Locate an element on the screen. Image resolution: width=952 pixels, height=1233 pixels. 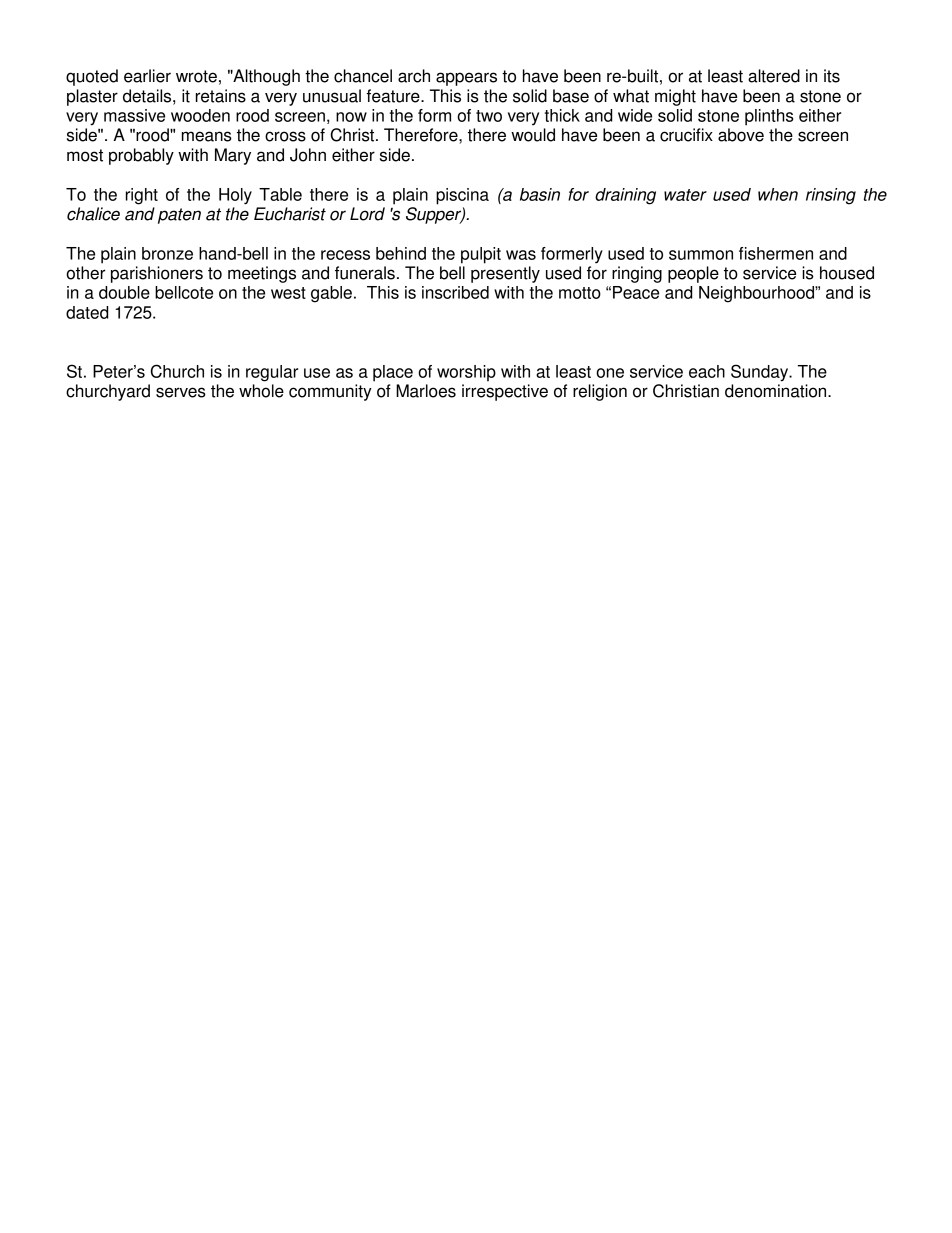
serves is located at coordinates (181, 392).
